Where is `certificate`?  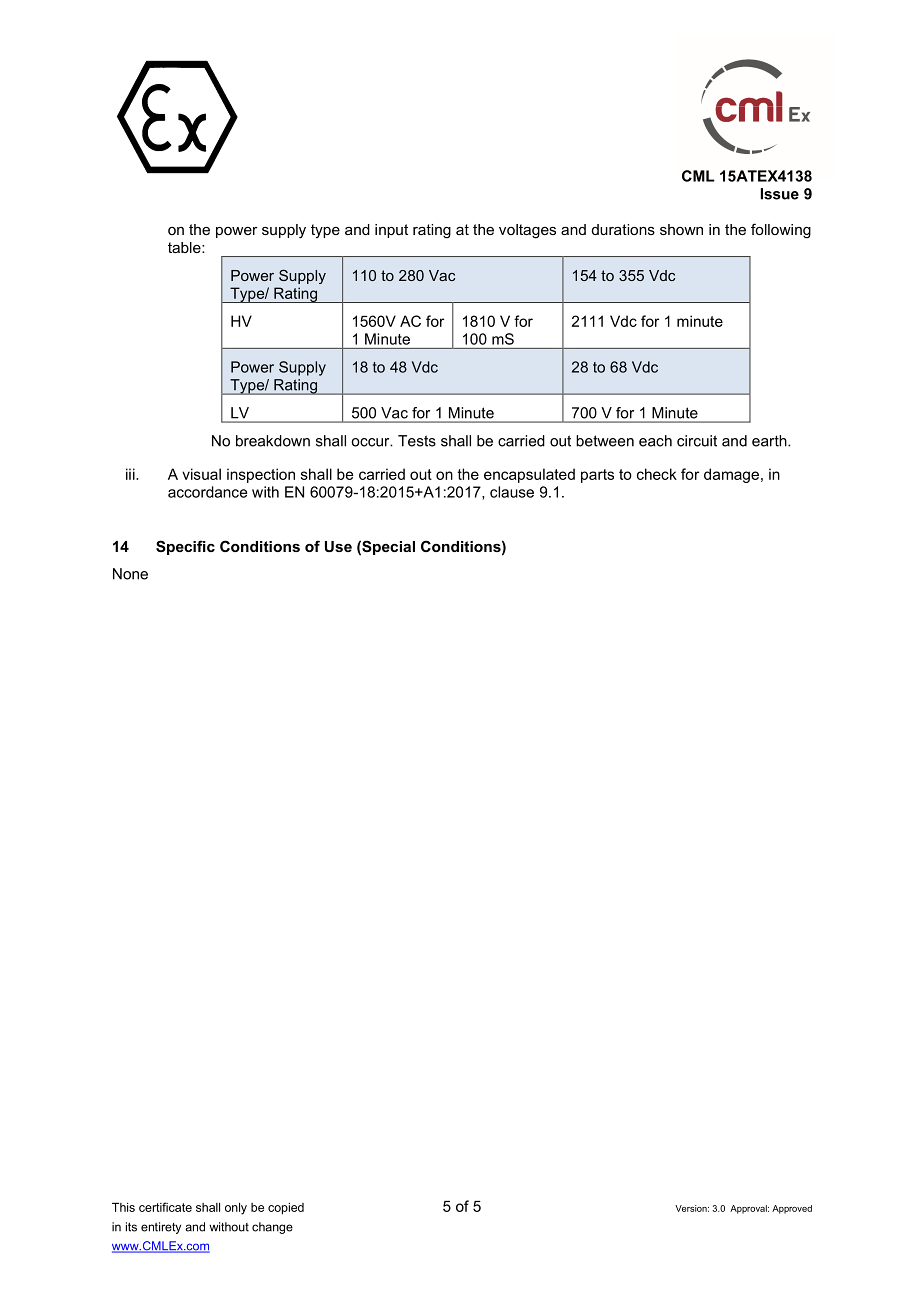 certificate is located at coordinates (165, 1207).
